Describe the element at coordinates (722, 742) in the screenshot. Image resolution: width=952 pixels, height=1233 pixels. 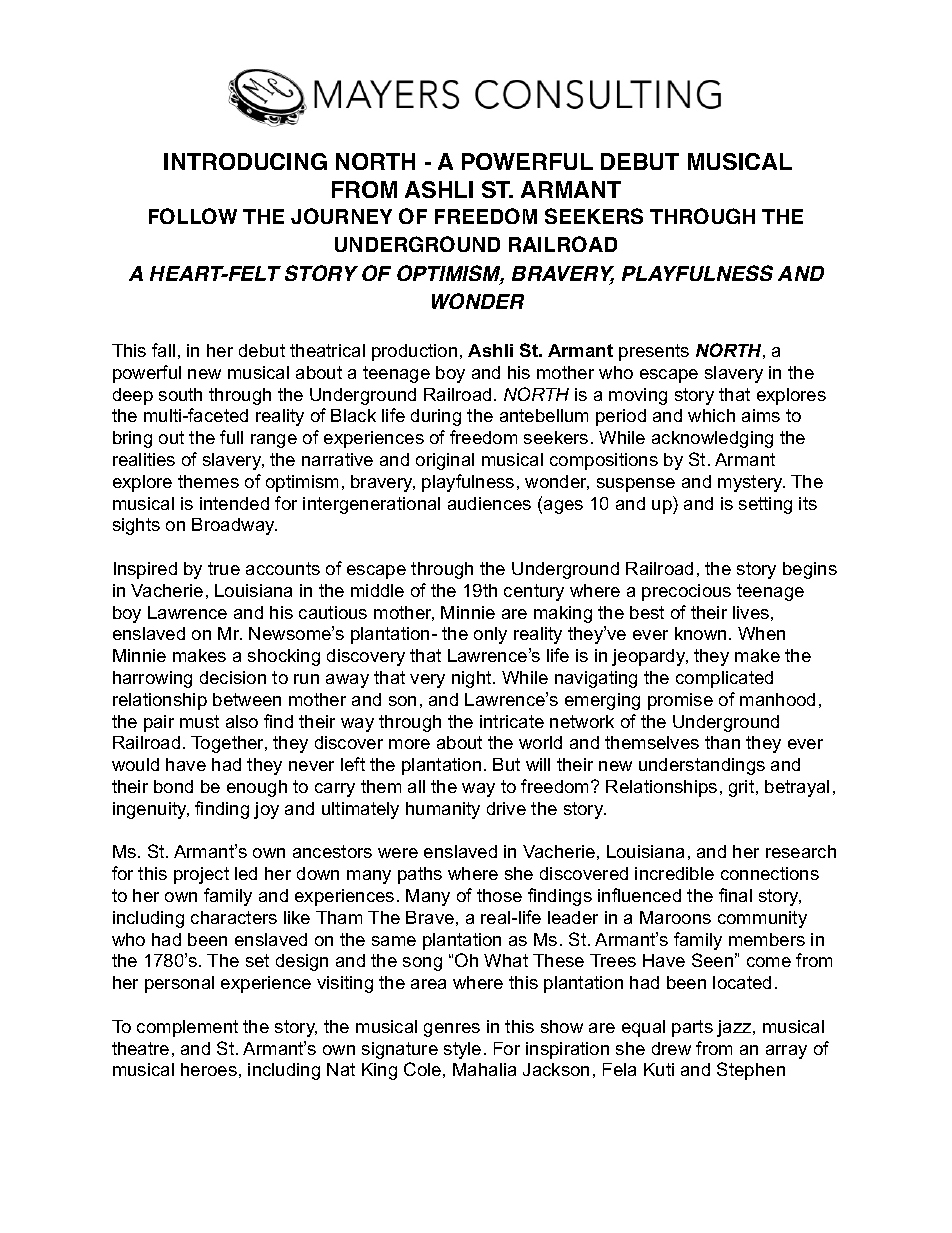
I see `than` at that location.
